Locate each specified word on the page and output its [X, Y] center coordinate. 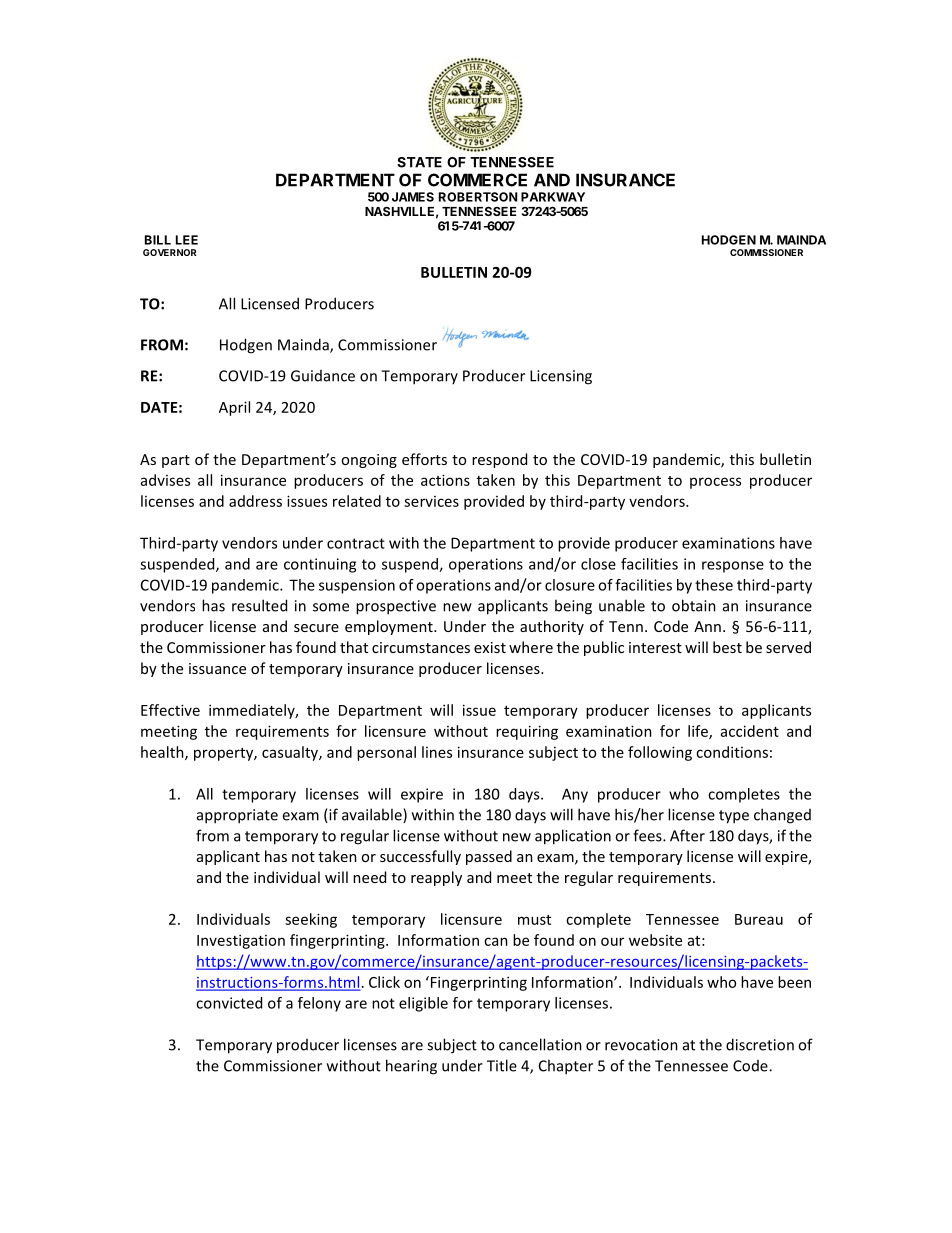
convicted [229, 1003]
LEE [187, 240]
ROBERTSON [478, 197]
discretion [760, 1044]
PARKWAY [553, 197]
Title [502, 1065]
